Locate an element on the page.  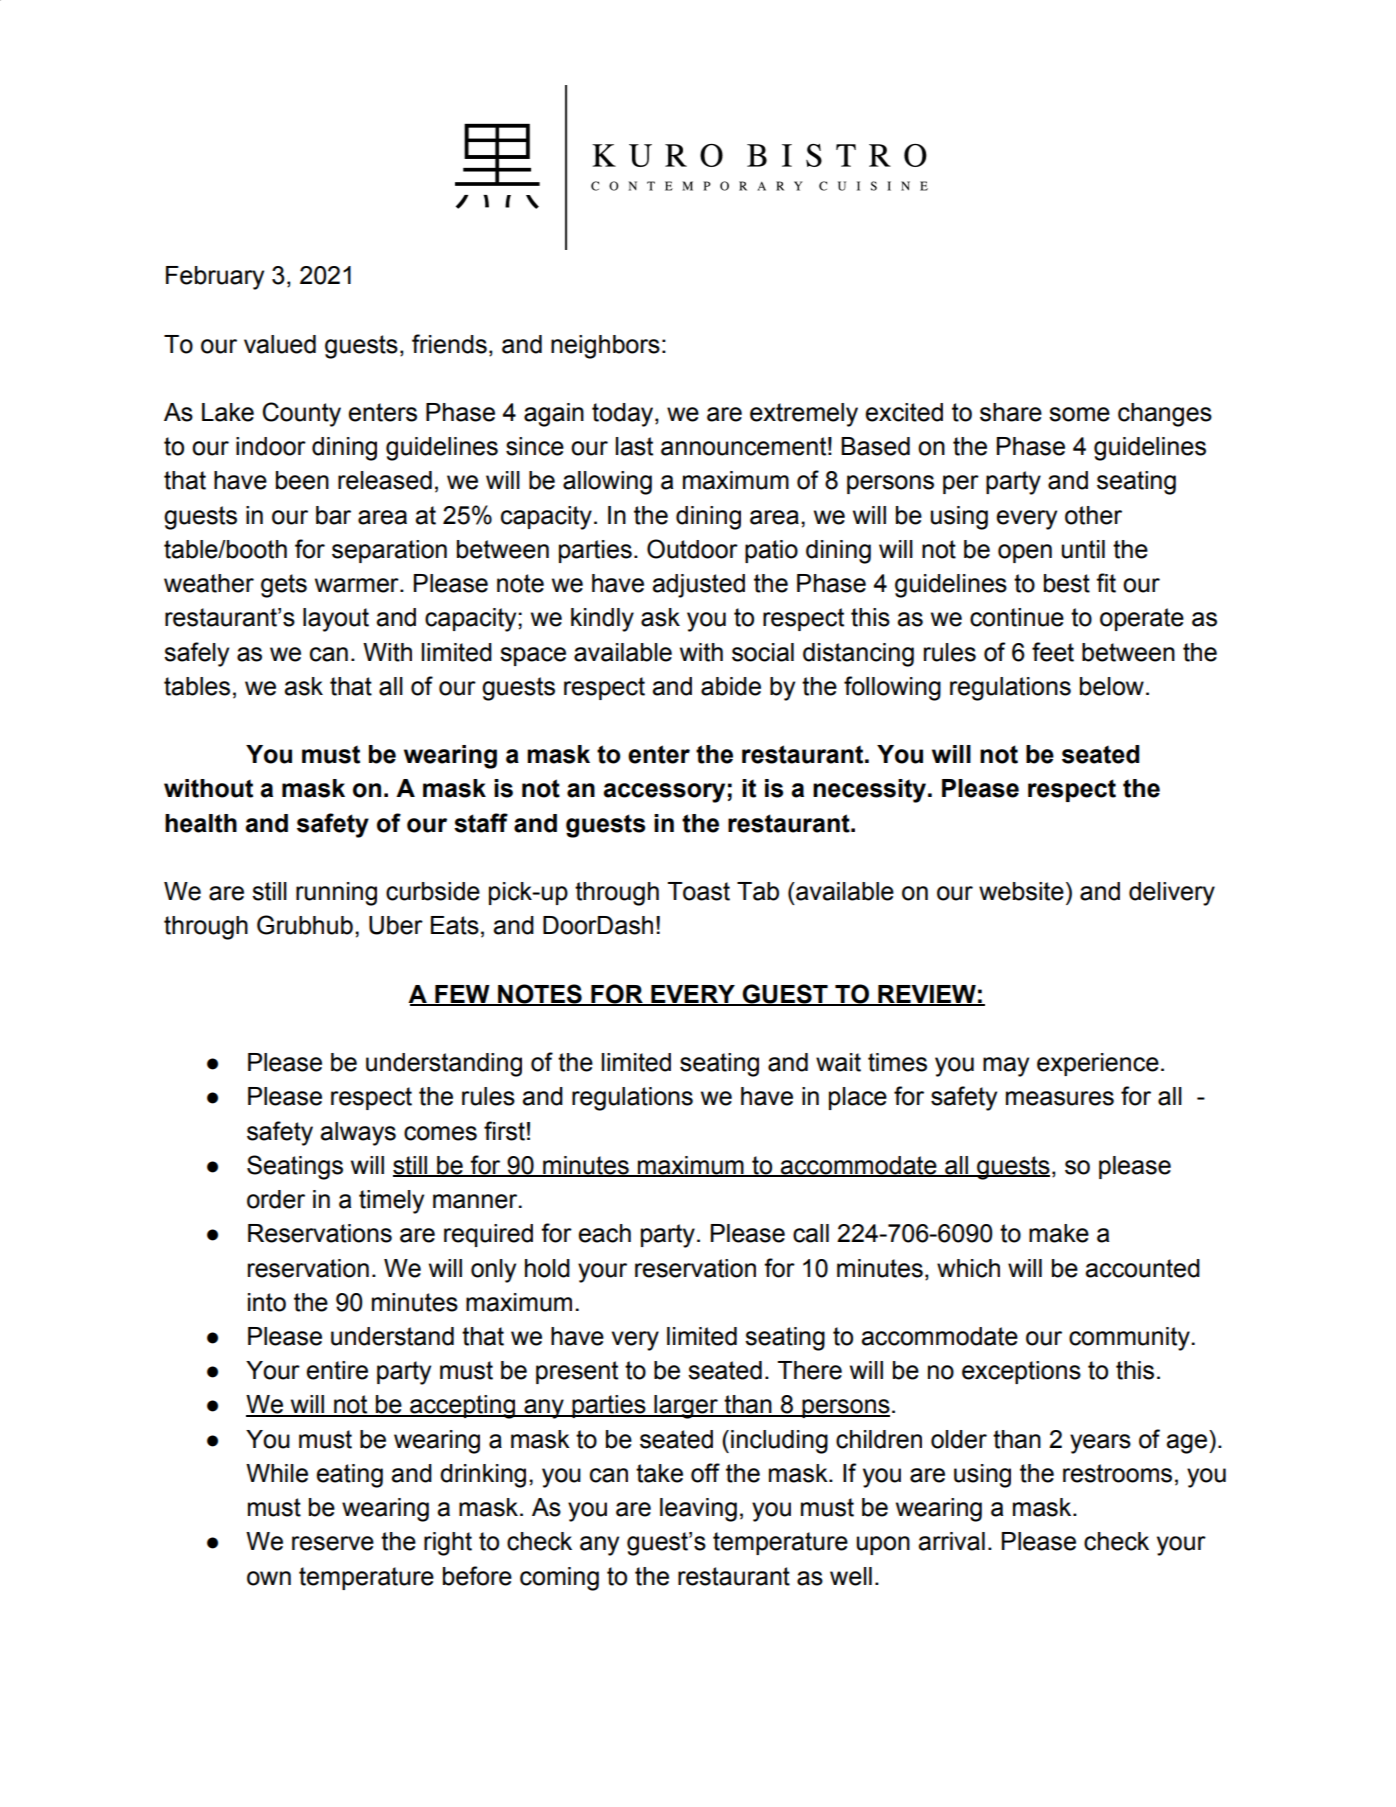
some is located at coordinates (1079, 414).
